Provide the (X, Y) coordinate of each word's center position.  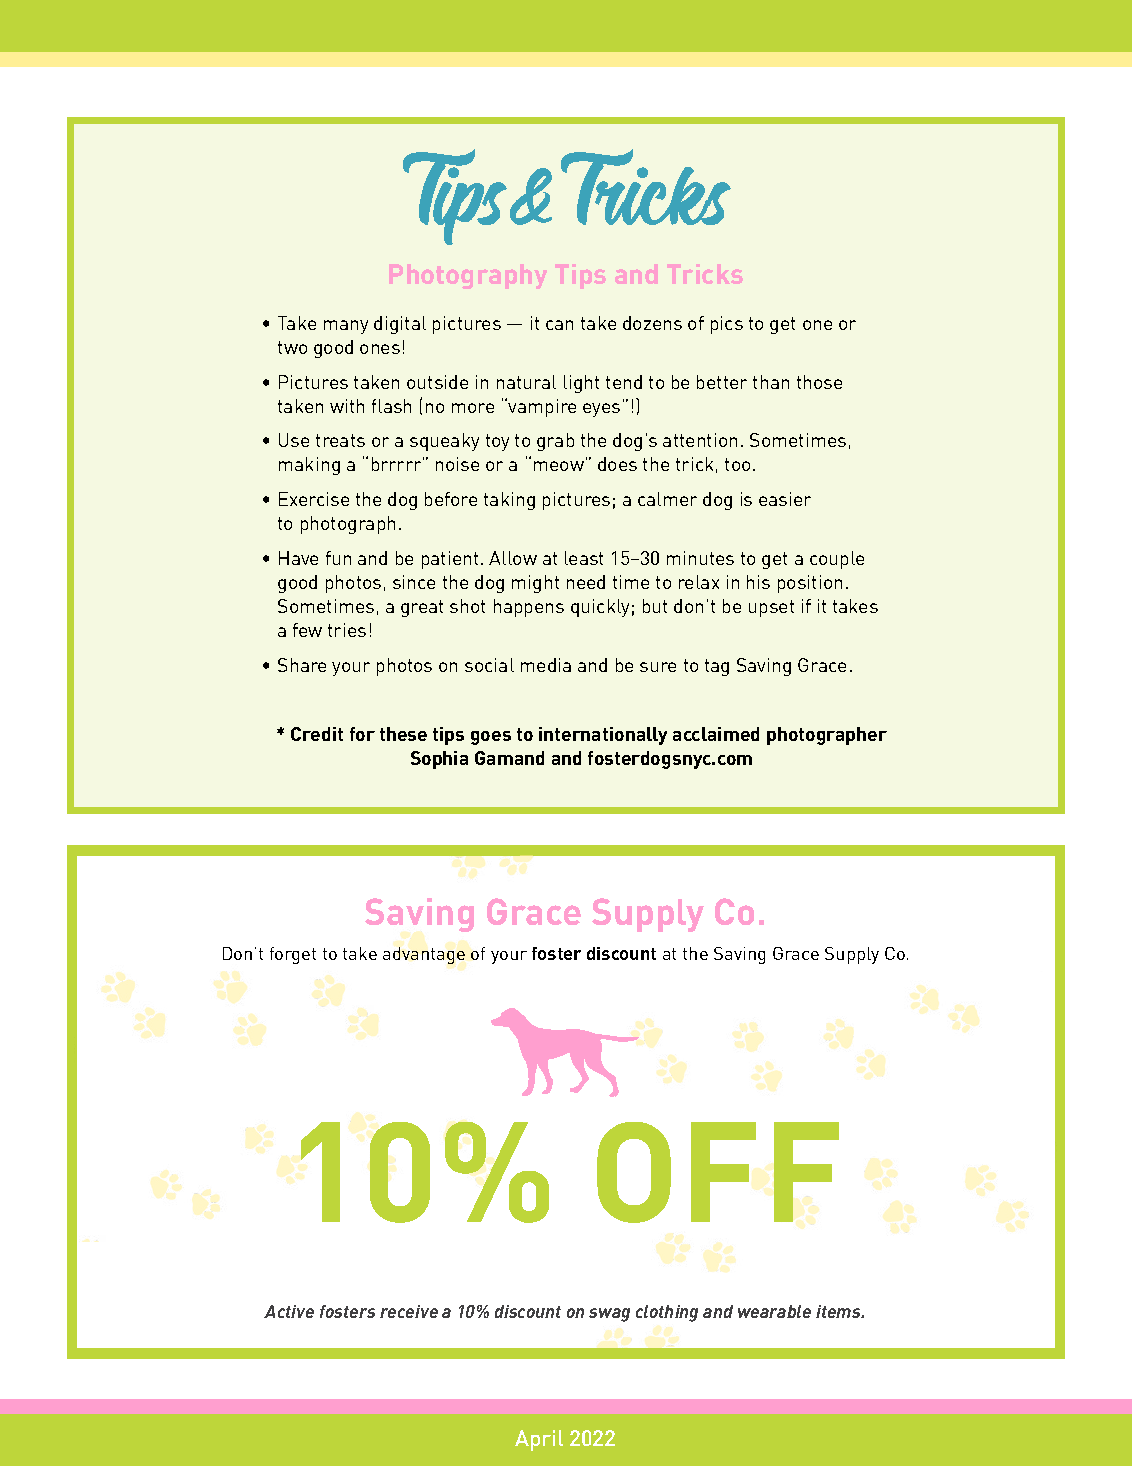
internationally (603, 736)
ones (380, 349)
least (584, 558)
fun (338, 558)
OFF (718, 1172)
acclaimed (716, 734)
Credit (317, 734)
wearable (774, 1311)
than (771, 382)
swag (609, 1315)
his (758, 582)
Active (289, 1311)
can (559, 325)
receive (409, 1311)
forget (293, 955)
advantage (424, 955)
